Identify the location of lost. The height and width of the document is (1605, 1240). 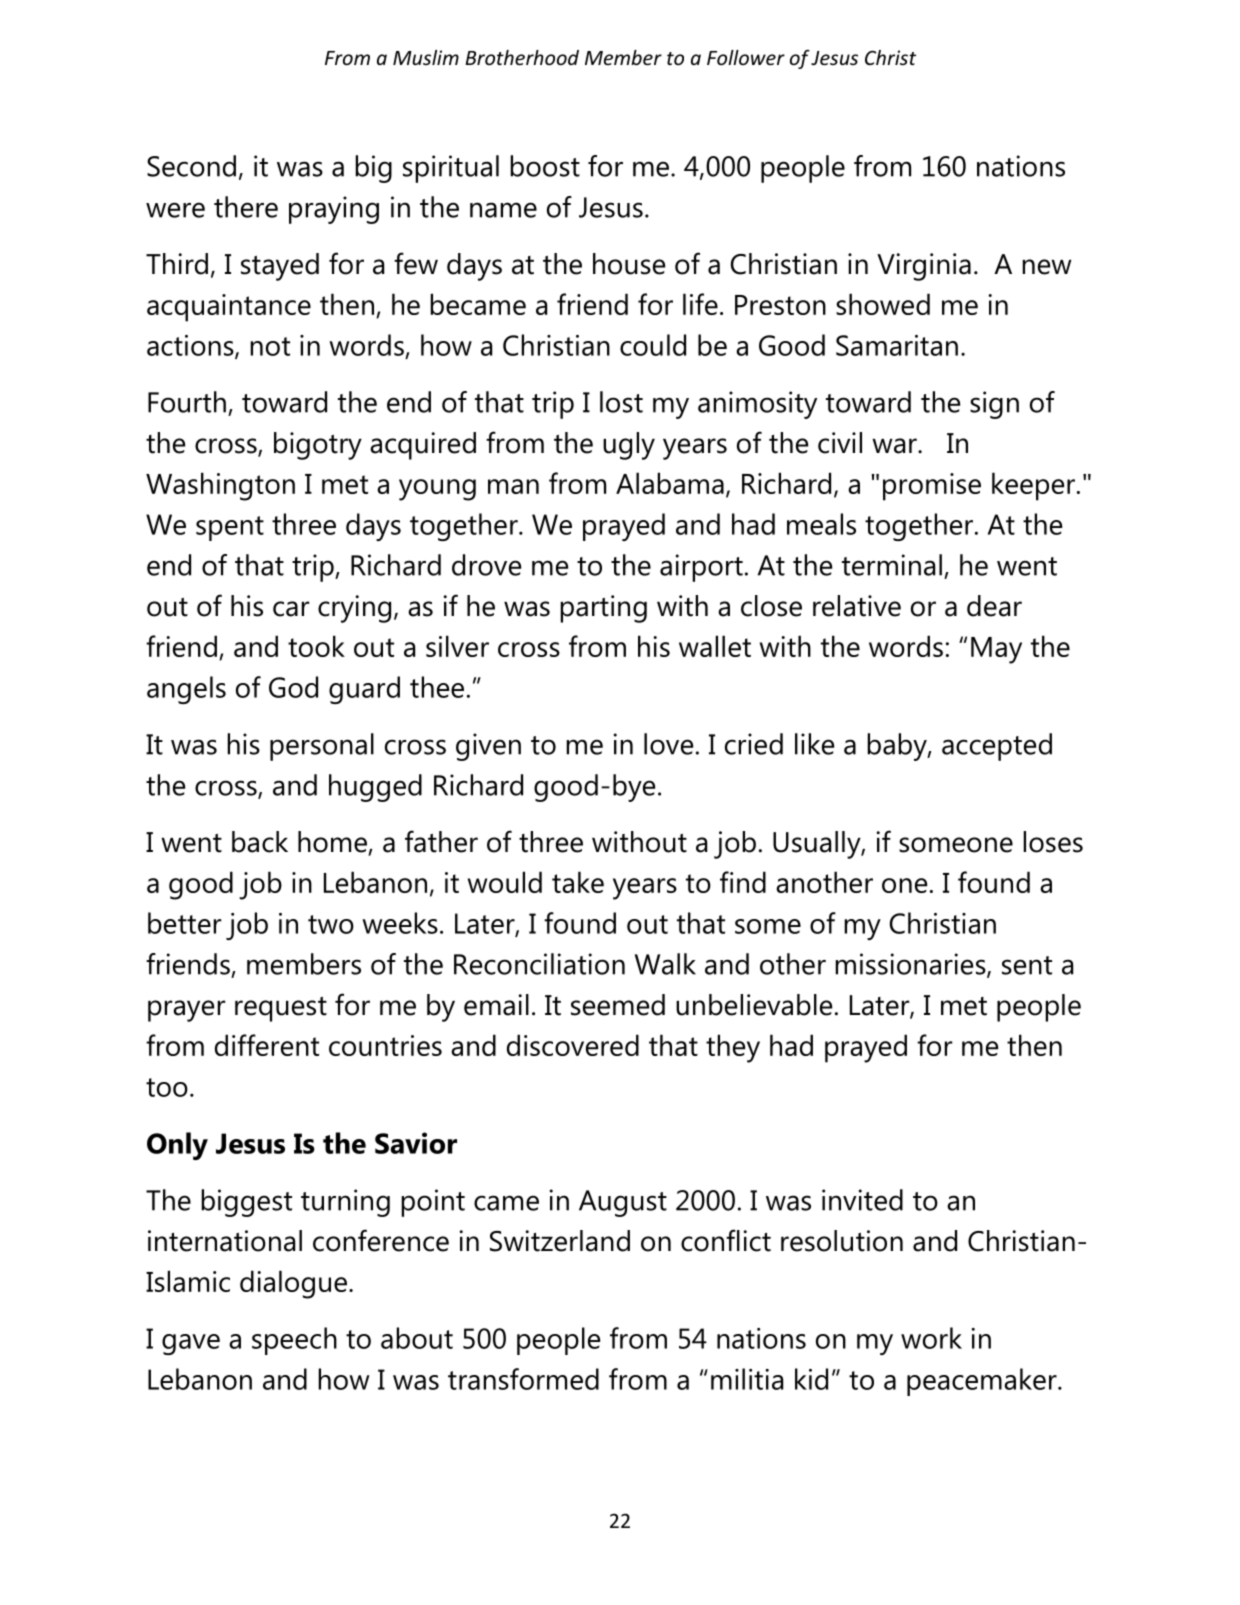
(621, 402).
